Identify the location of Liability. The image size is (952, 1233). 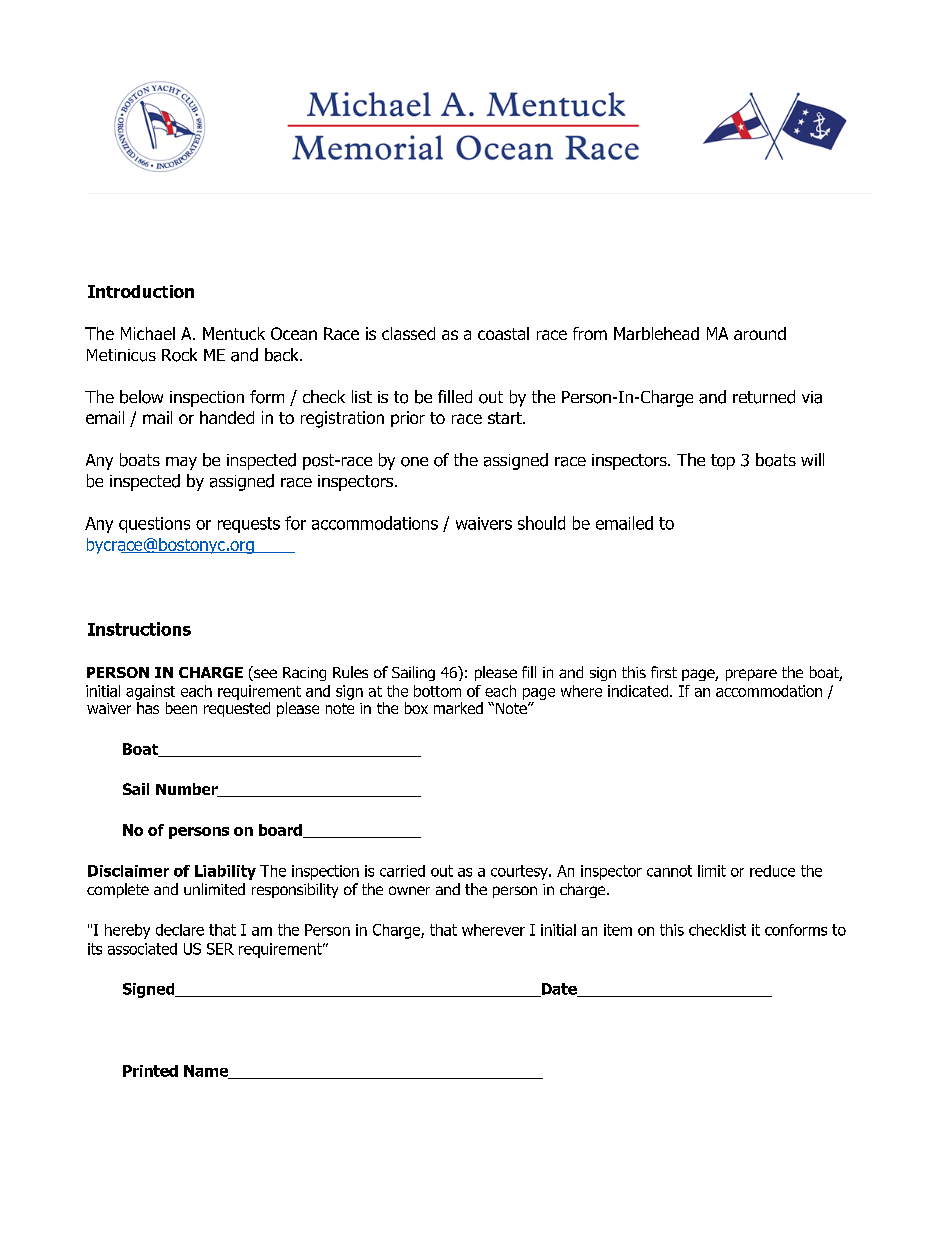
(225, 872).
